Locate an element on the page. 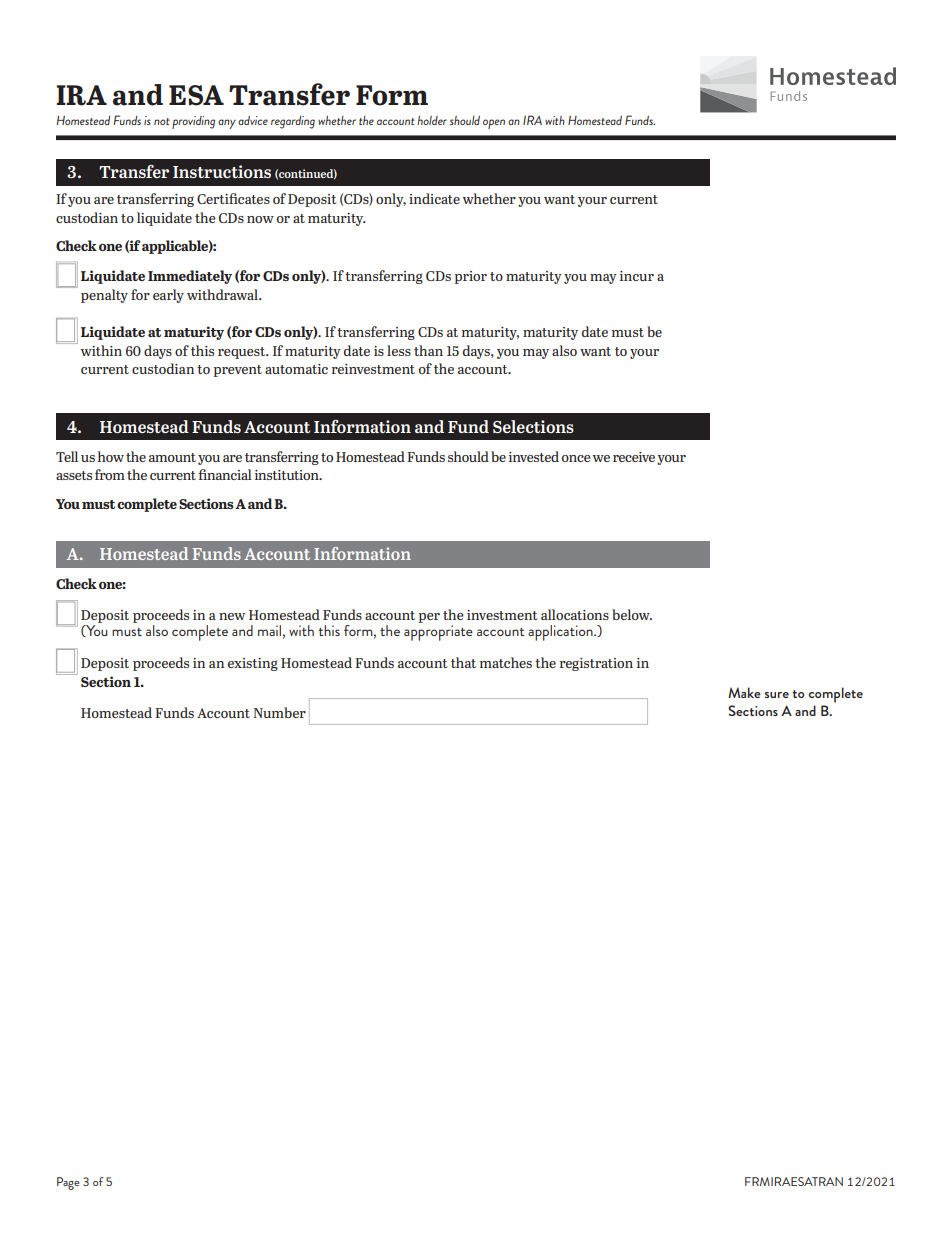 The height and width of the image is (1233, 952). incur is located at coordinates (637, 276).
